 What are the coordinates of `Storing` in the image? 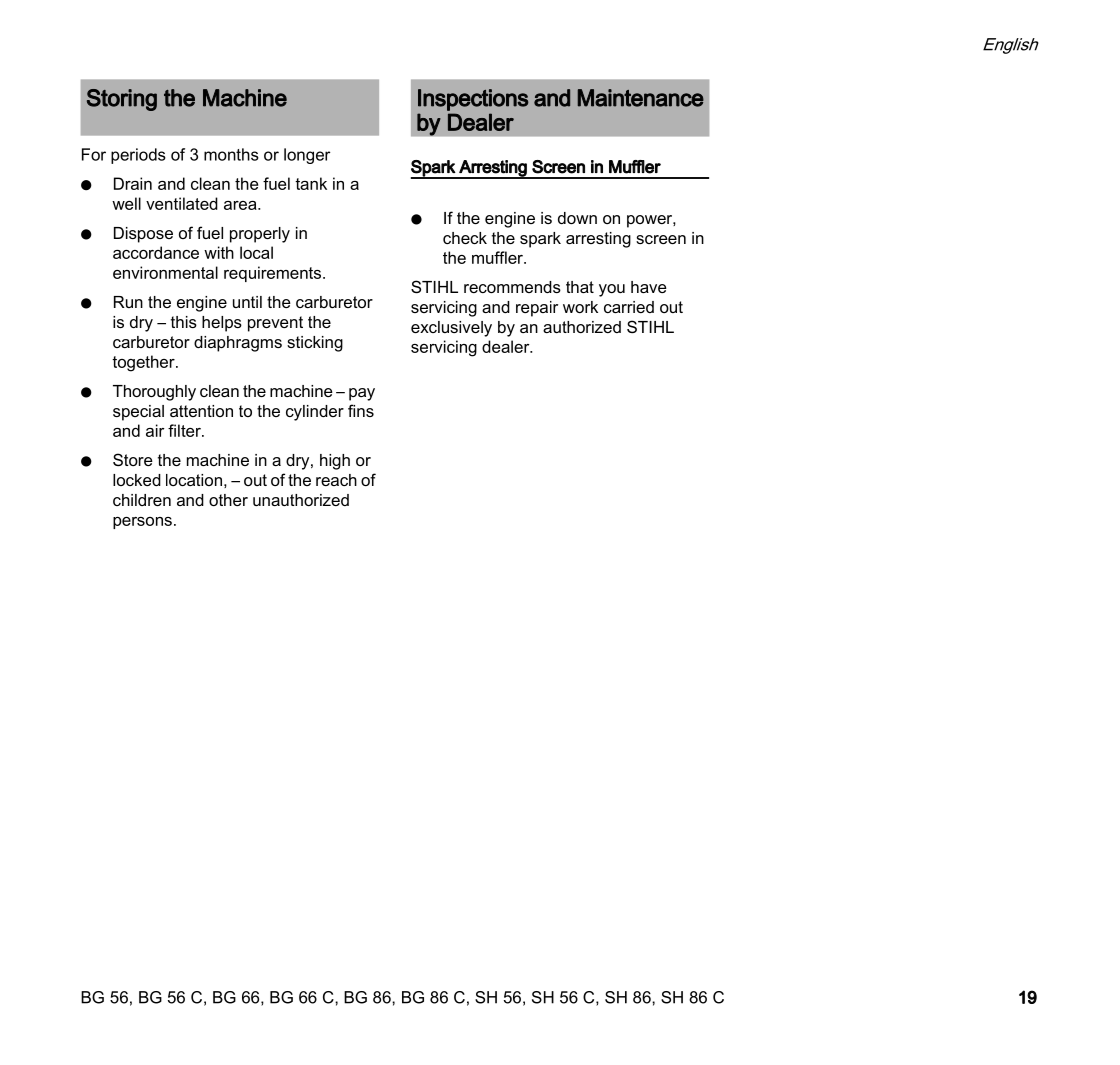 It's located at (122, 100).
